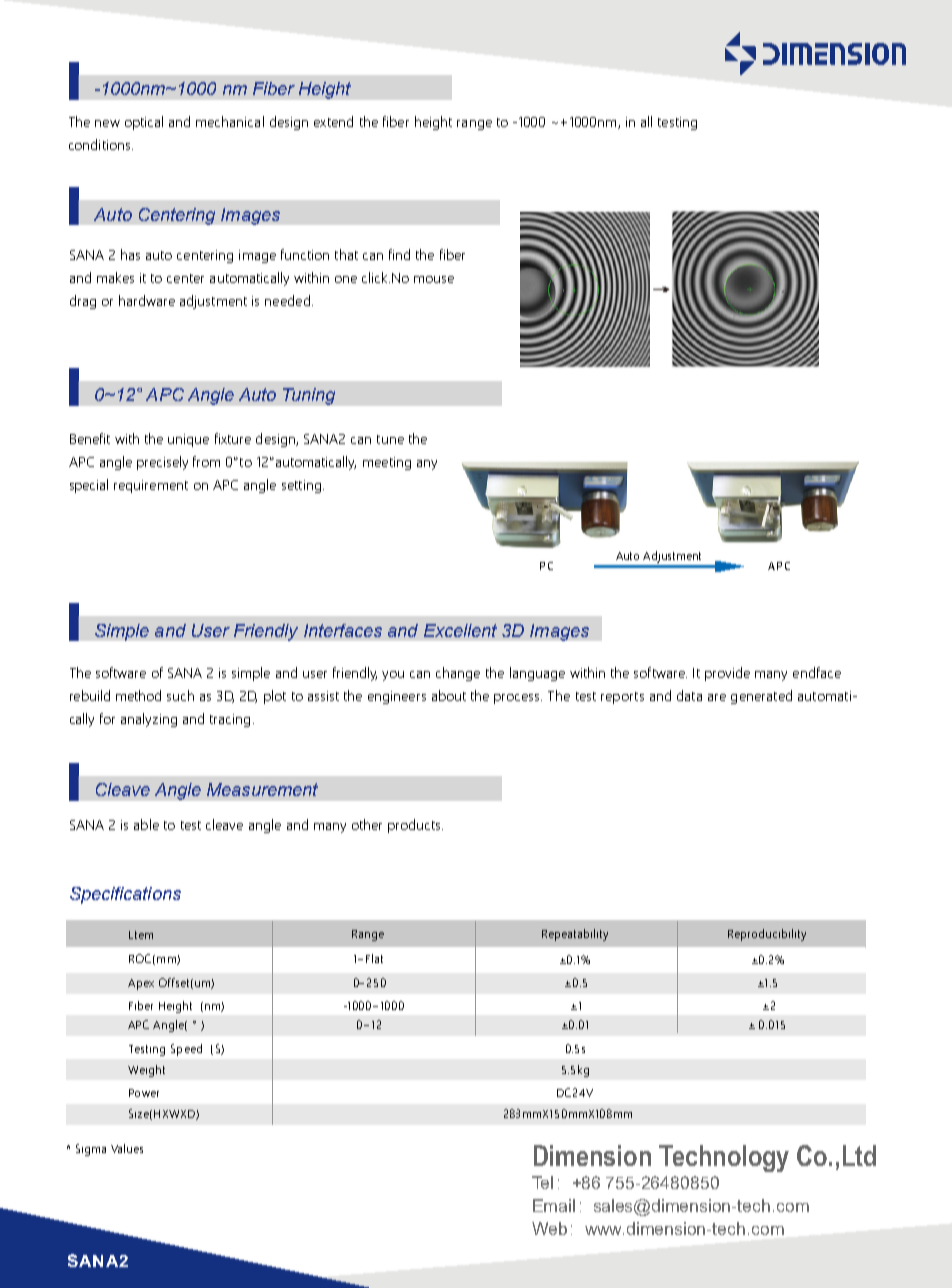 The image size is (952, 1288). Describe the element at coordinates (144, 123) in the page. I see `optical` at that location.
